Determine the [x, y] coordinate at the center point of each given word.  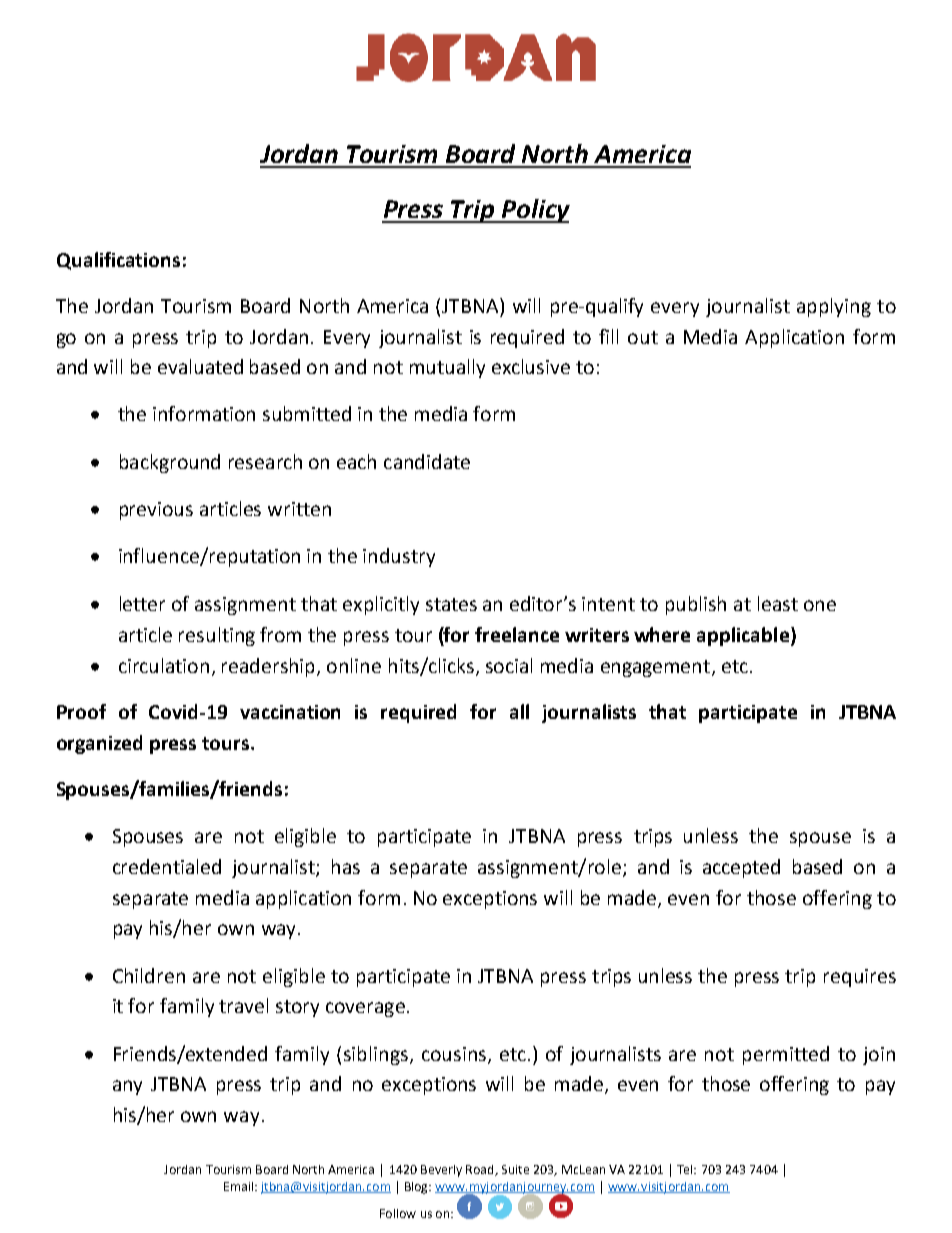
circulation [164, 665]
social [509, 665]
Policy [535, 211]
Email [238, 1186]
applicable [743, 636]
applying [834, 307]
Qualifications [118, 261]
